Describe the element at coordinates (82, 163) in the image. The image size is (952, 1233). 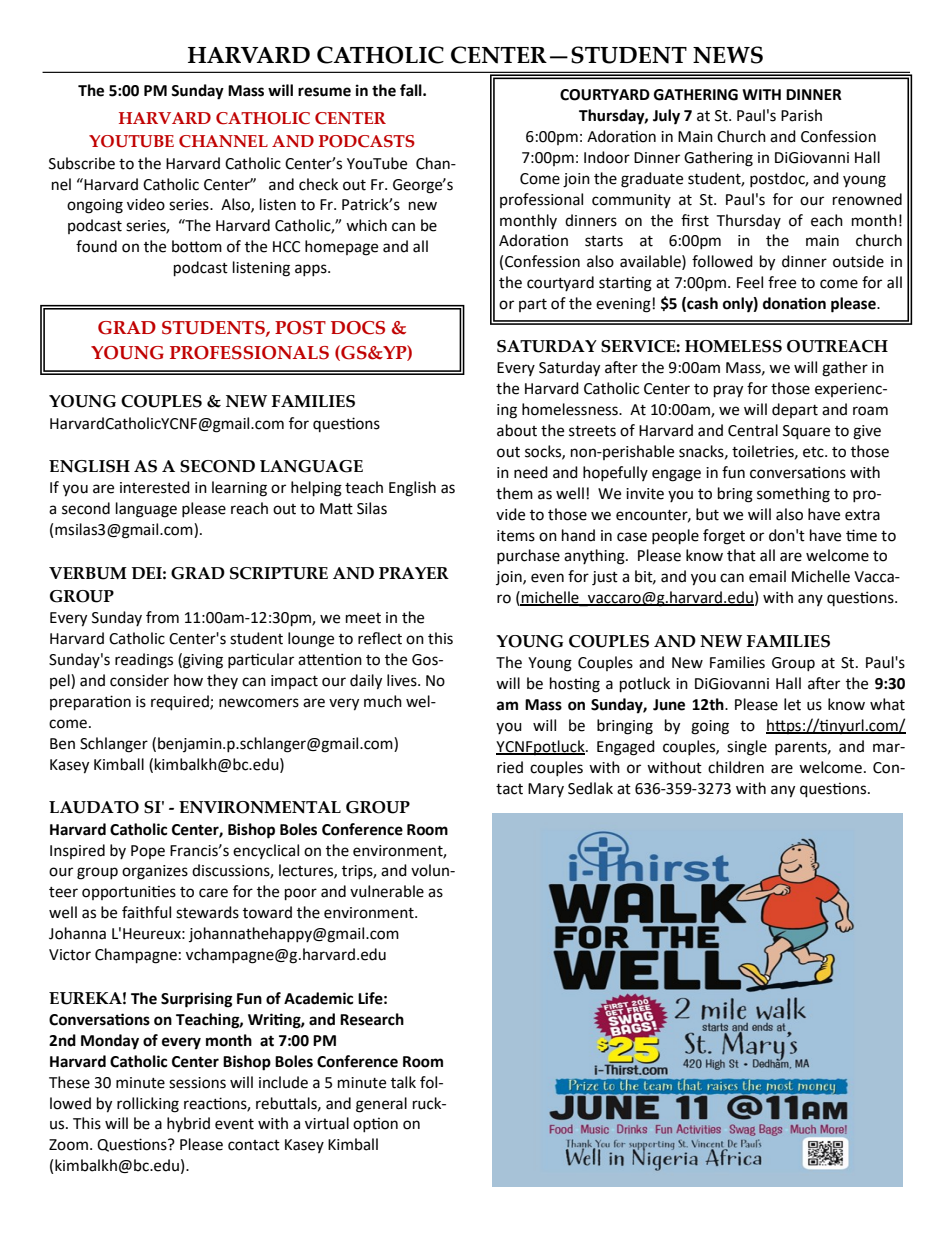
I see `Subscribe` at that location.
